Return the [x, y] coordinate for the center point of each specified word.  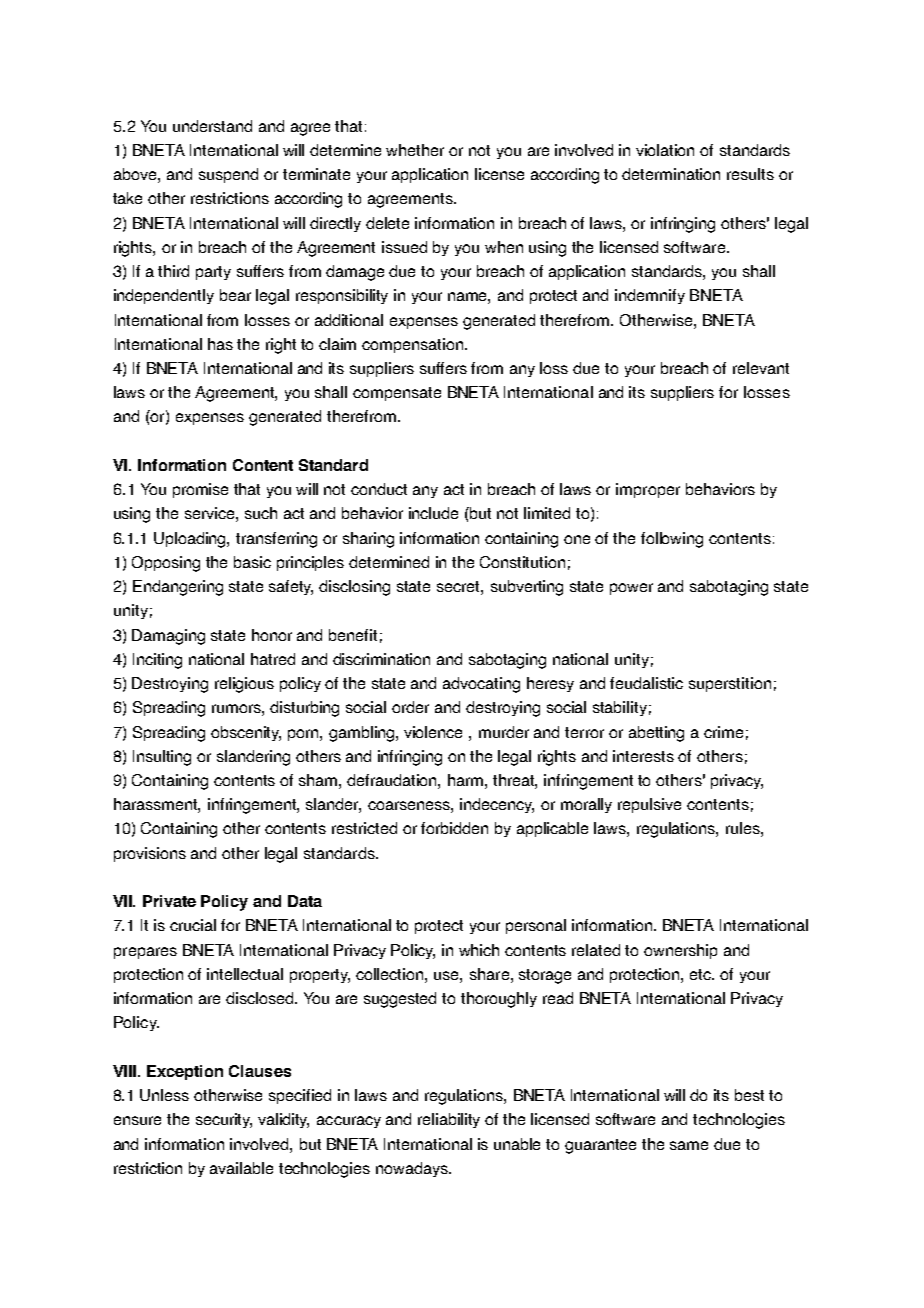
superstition [730, 684]
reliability [449, 1120]
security [224, 1120]
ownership [680, 951]
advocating [481, 685]
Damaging [168, 637]
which [479, 950]
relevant [761, 368]
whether [415, 150]
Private [169, 901]
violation [665, 150]
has [220, 344]
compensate [397, 394]
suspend [228, 175]
